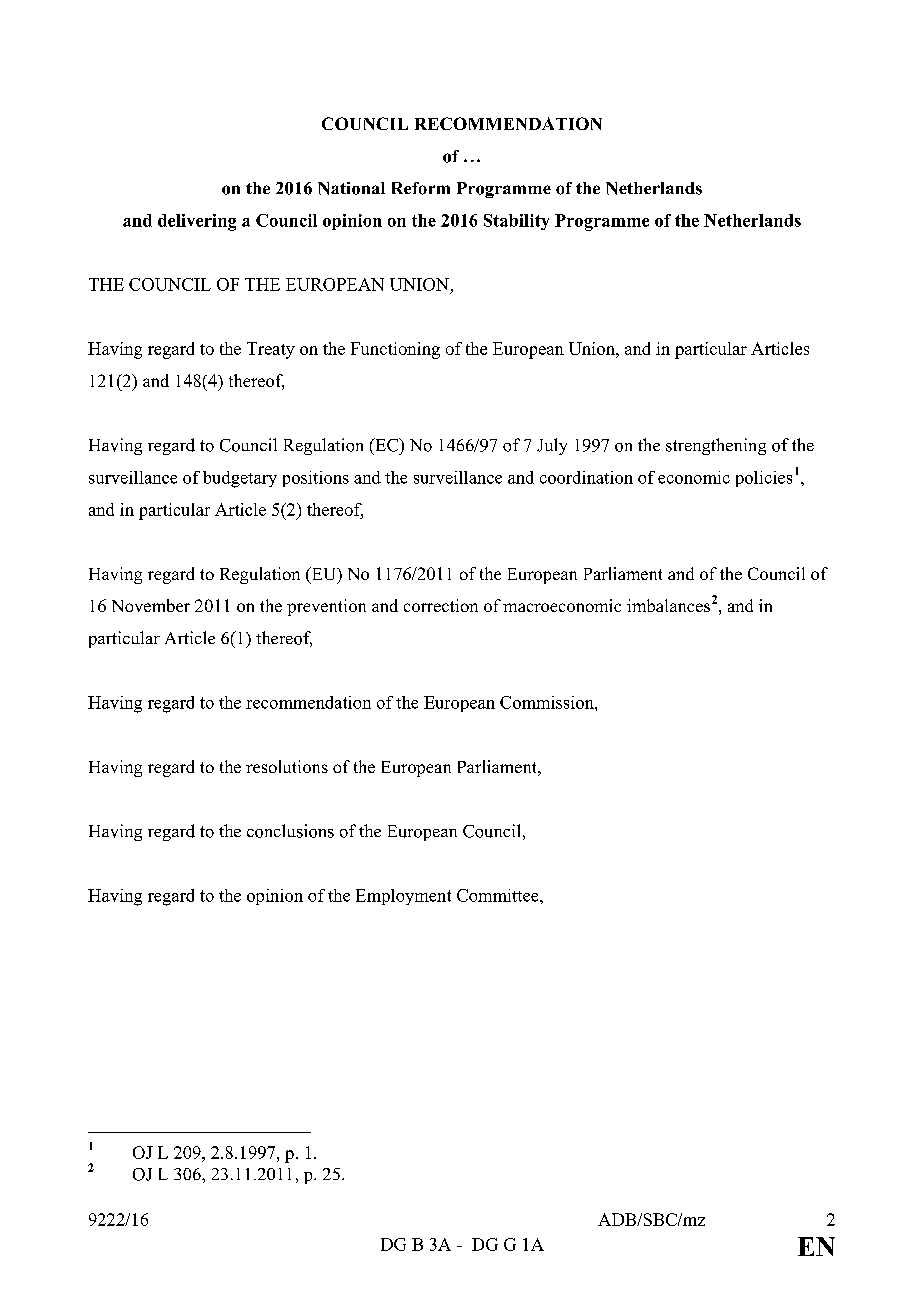 This document has width=924, height=1308. What do you see at coordinates (290, 831) in the document?
I see `conclusions` at bounding box center [290, 831].
